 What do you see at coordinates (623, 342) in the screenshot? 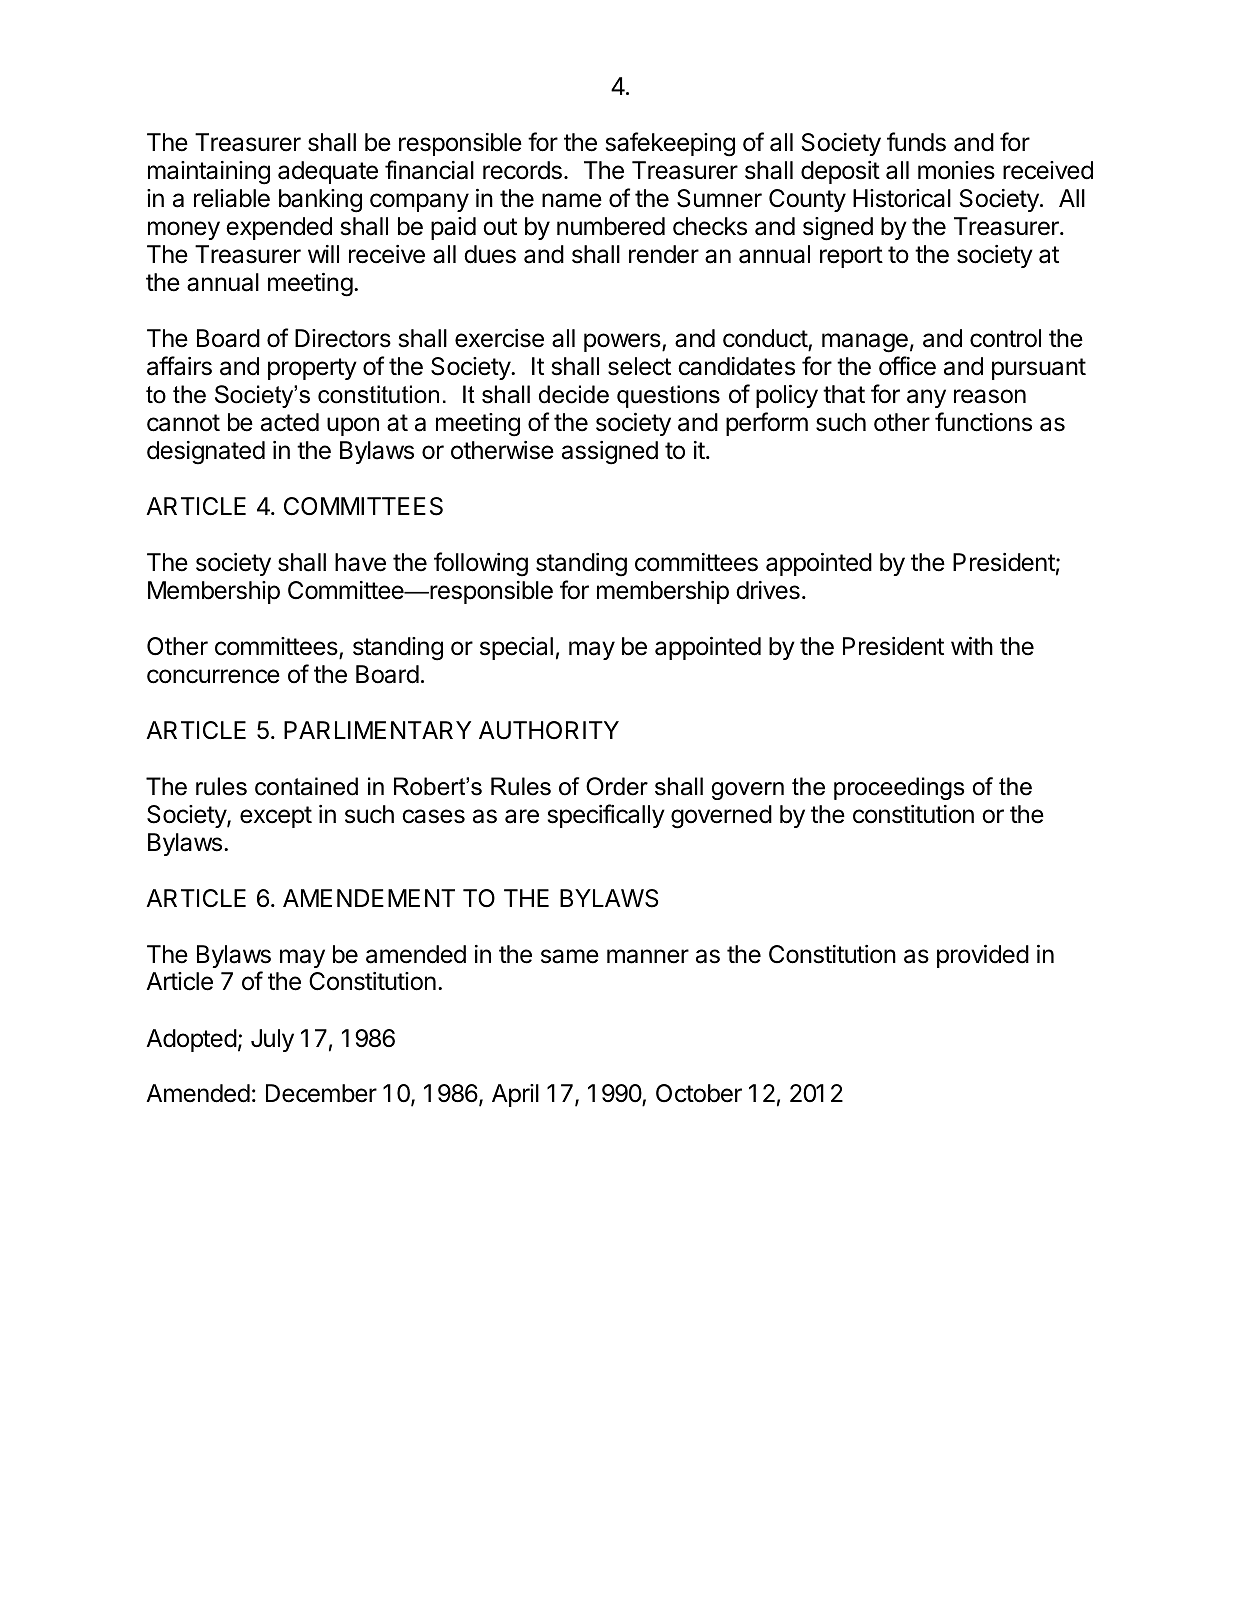
I see `powers` at bounding box center [623, 342].
